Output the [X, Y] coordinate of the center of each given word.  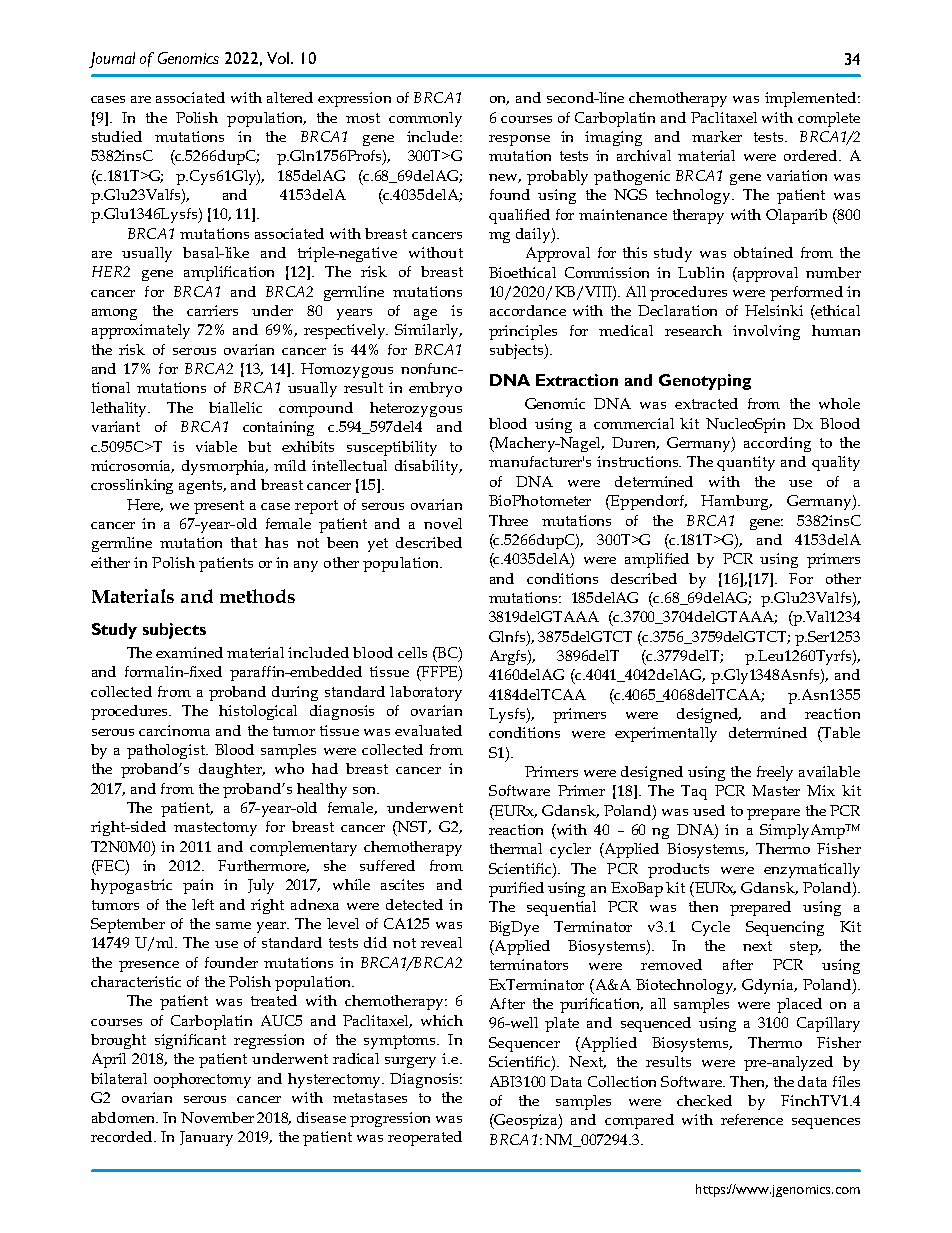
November [217, 1117]
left [203, 904]
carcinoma [174, 730]
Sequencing [785, 928]
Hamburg [736, 502]
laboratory [426, 693]
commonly [425, 119]
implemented [812, 99]
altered [290, 97]
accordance [528, 310]
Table [840, 732]
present [219, 507]
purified [516, 889]
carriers [212, 310]
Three [508, 520]
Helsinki [774, 310]
